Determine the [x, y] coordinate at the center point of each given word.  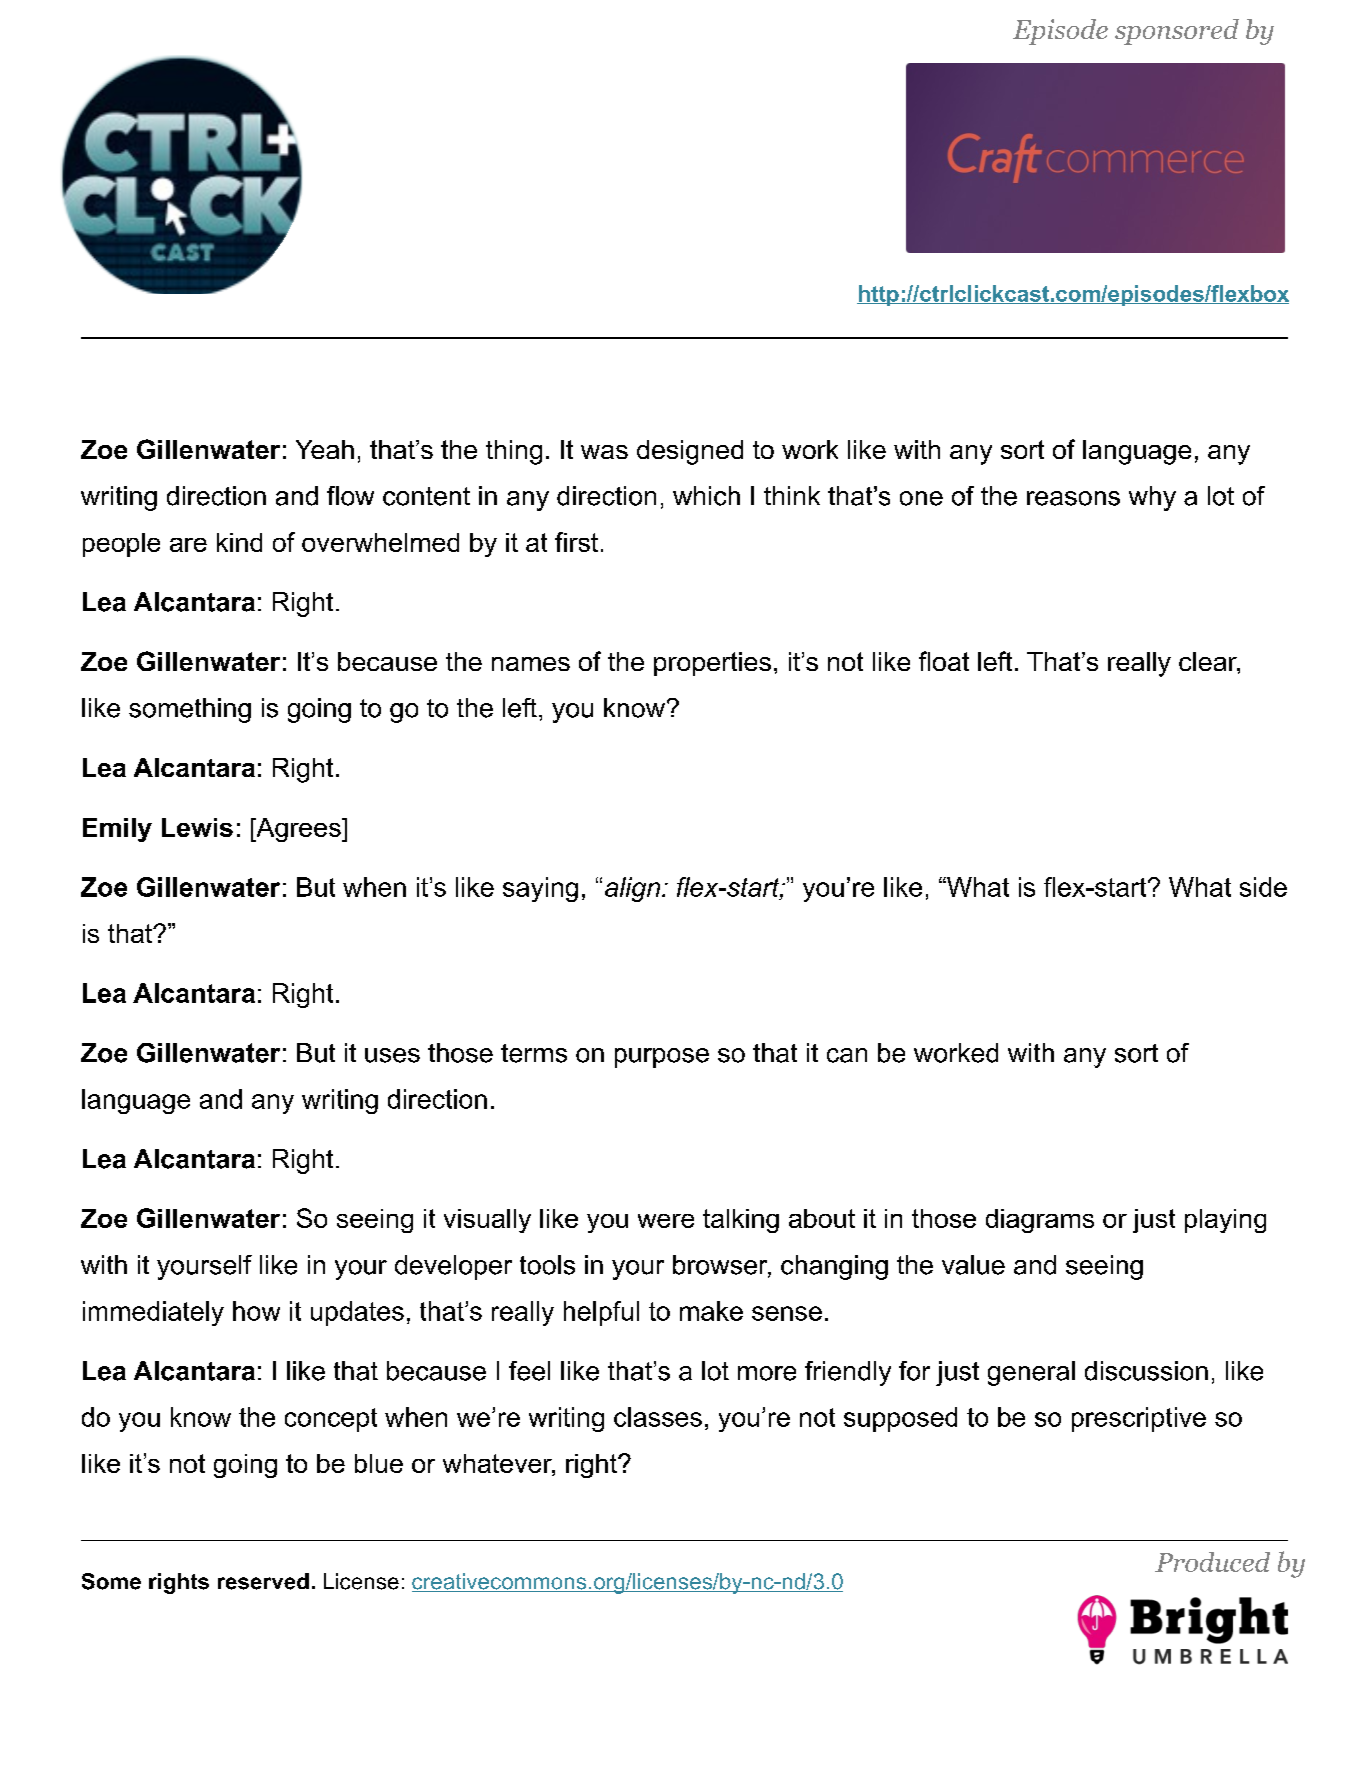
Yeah [325, 449]
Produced [1212, 1562]
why [1152, 498]
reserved [263, 1581]
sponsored [1177, 32]
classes [658, 1417]
